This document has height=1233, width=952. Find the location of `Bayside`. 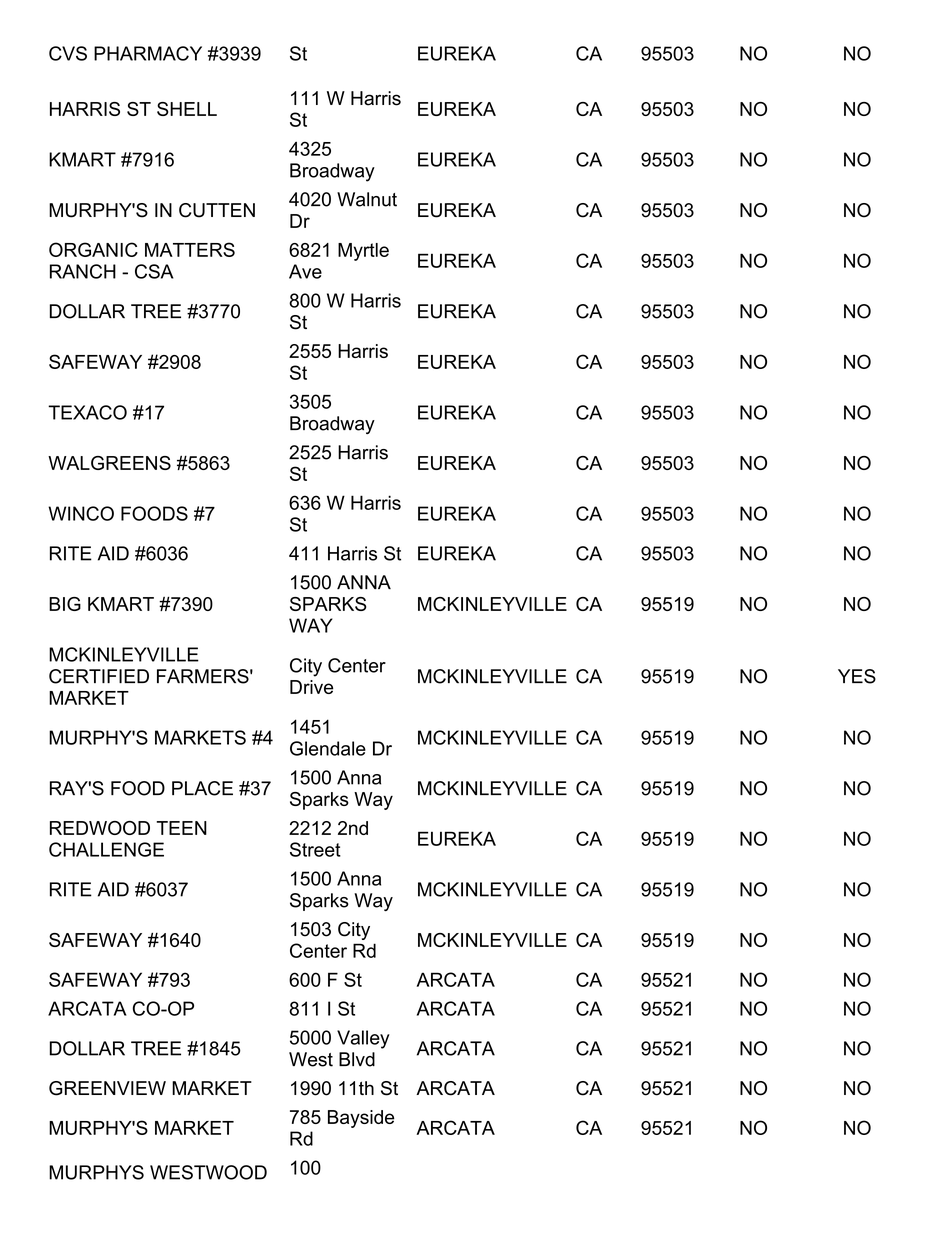

Bayside is located at coordinates (361, 1119).
